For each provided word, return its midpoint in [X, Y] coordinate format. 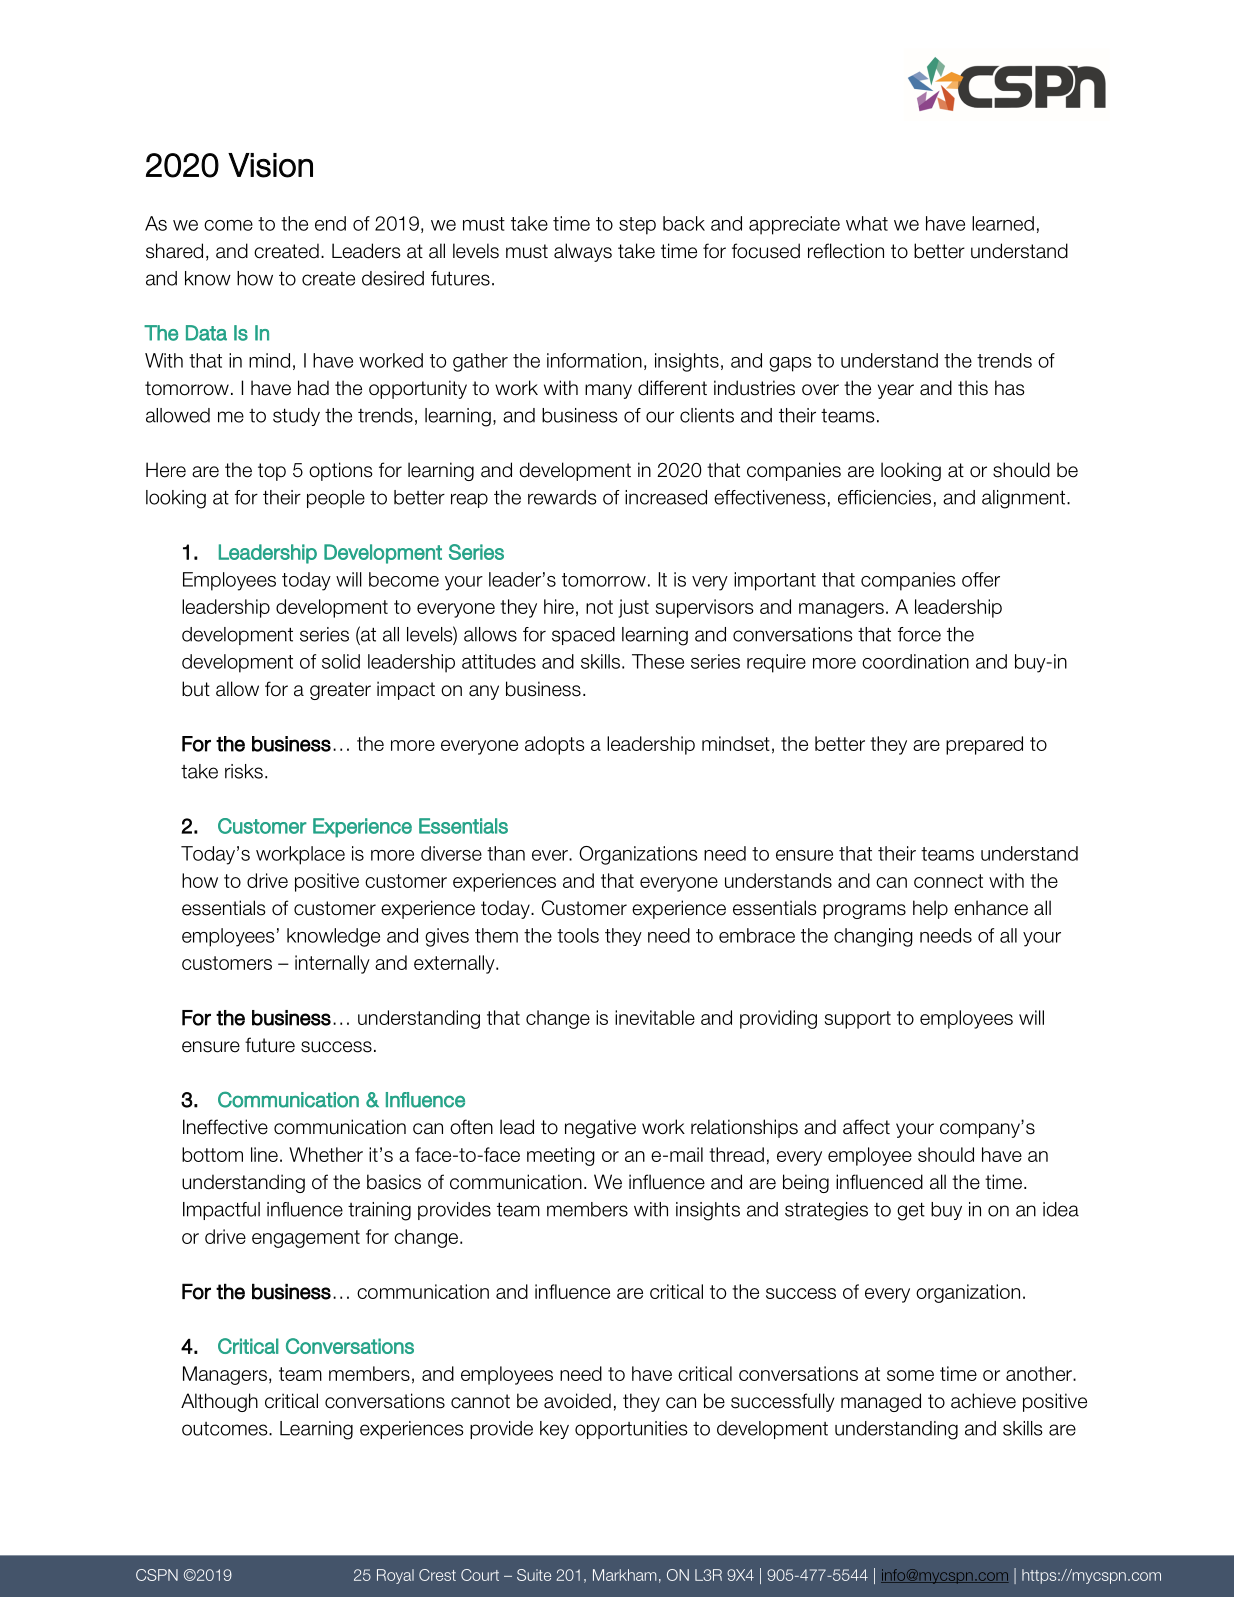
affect [866, 1127]
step [637, 226]
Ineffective [225, 1127]
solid [341, 661]
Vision [270, 165]
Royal [395, 1576]
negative [600, 1128]
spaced [583, 636]
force [919, 634]
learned [1003, 223]
